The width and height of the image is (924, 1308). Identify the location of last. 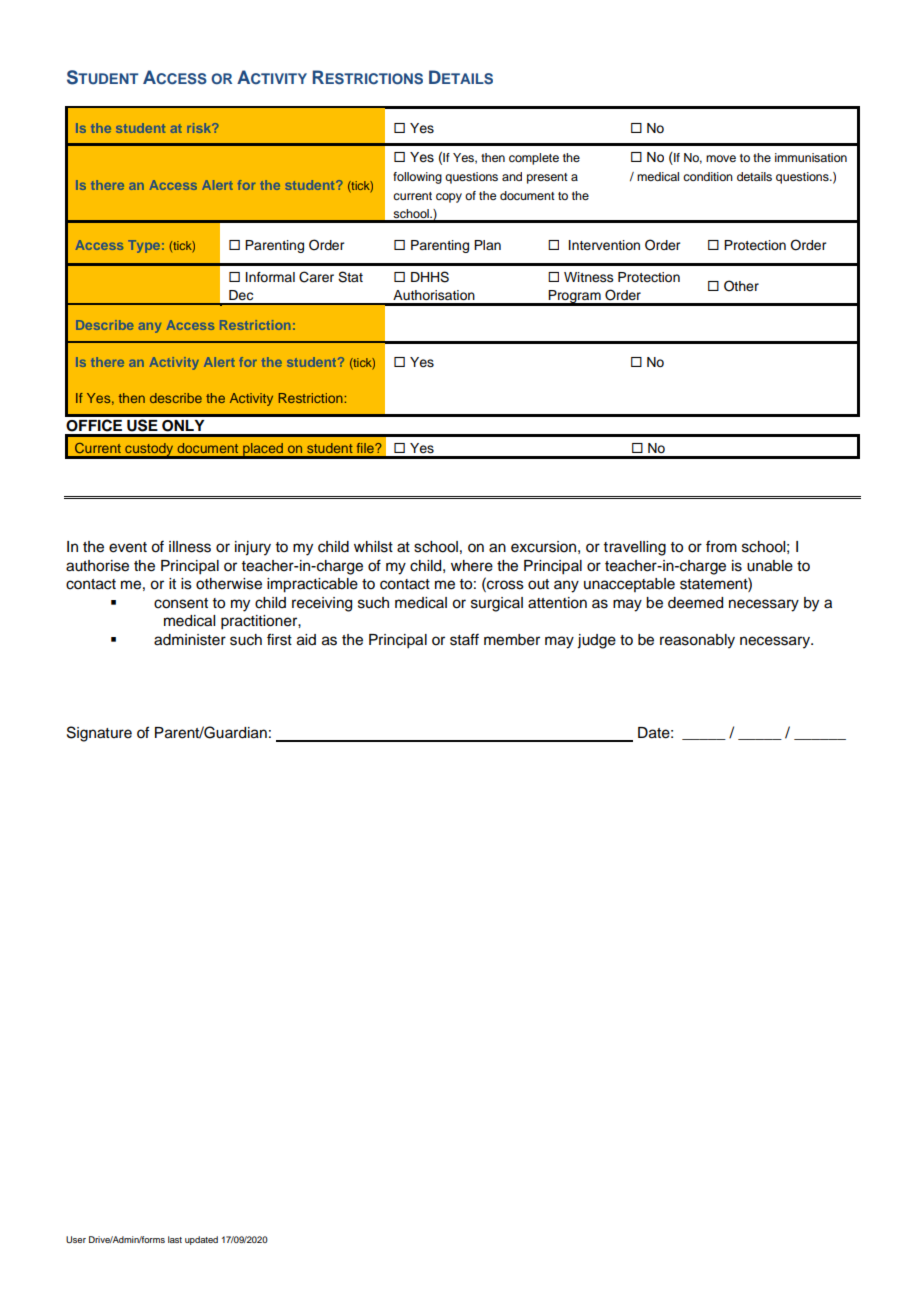
(175, 1239).
